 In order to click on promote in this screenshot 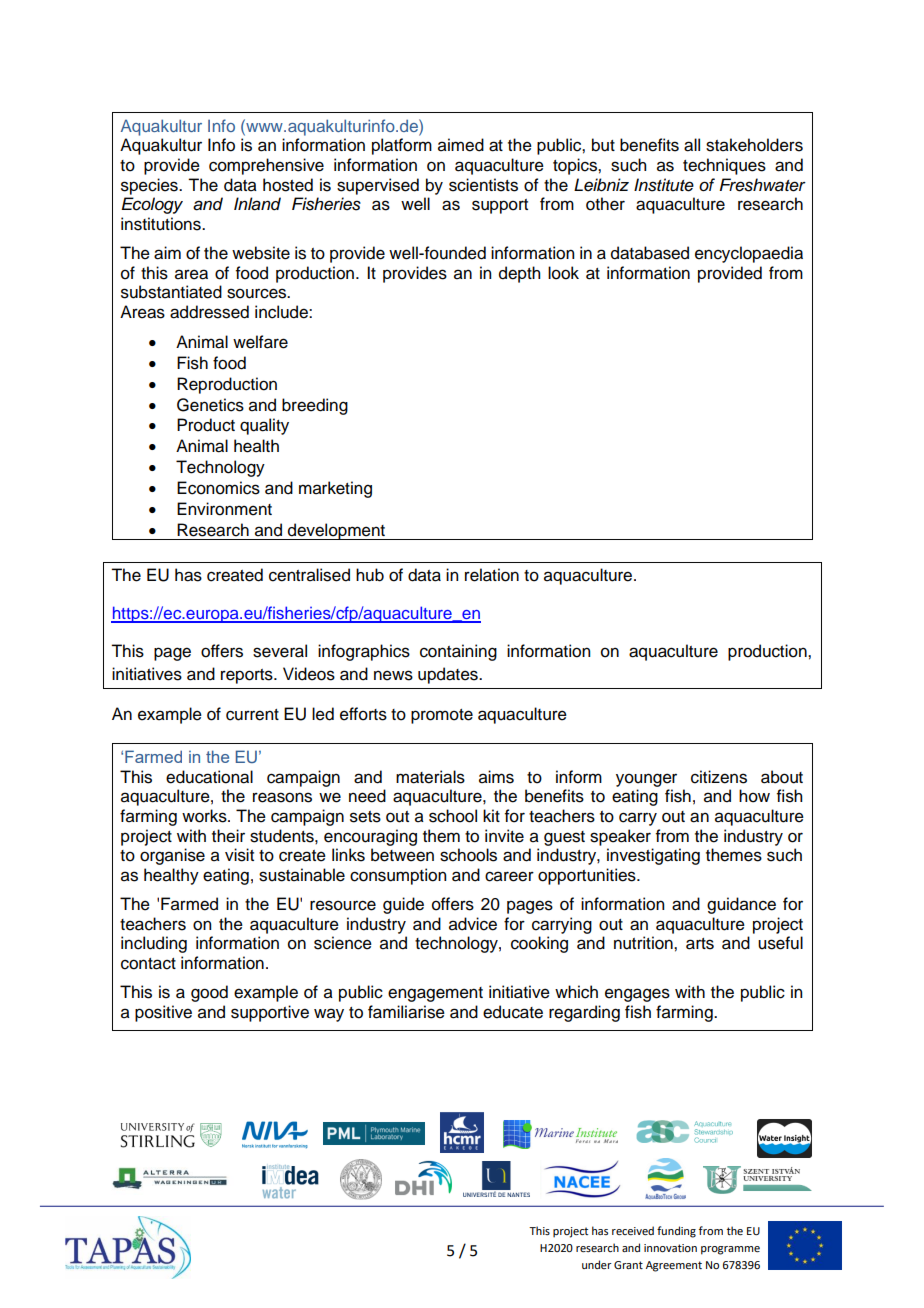, I will do `click(442, 716)`.
